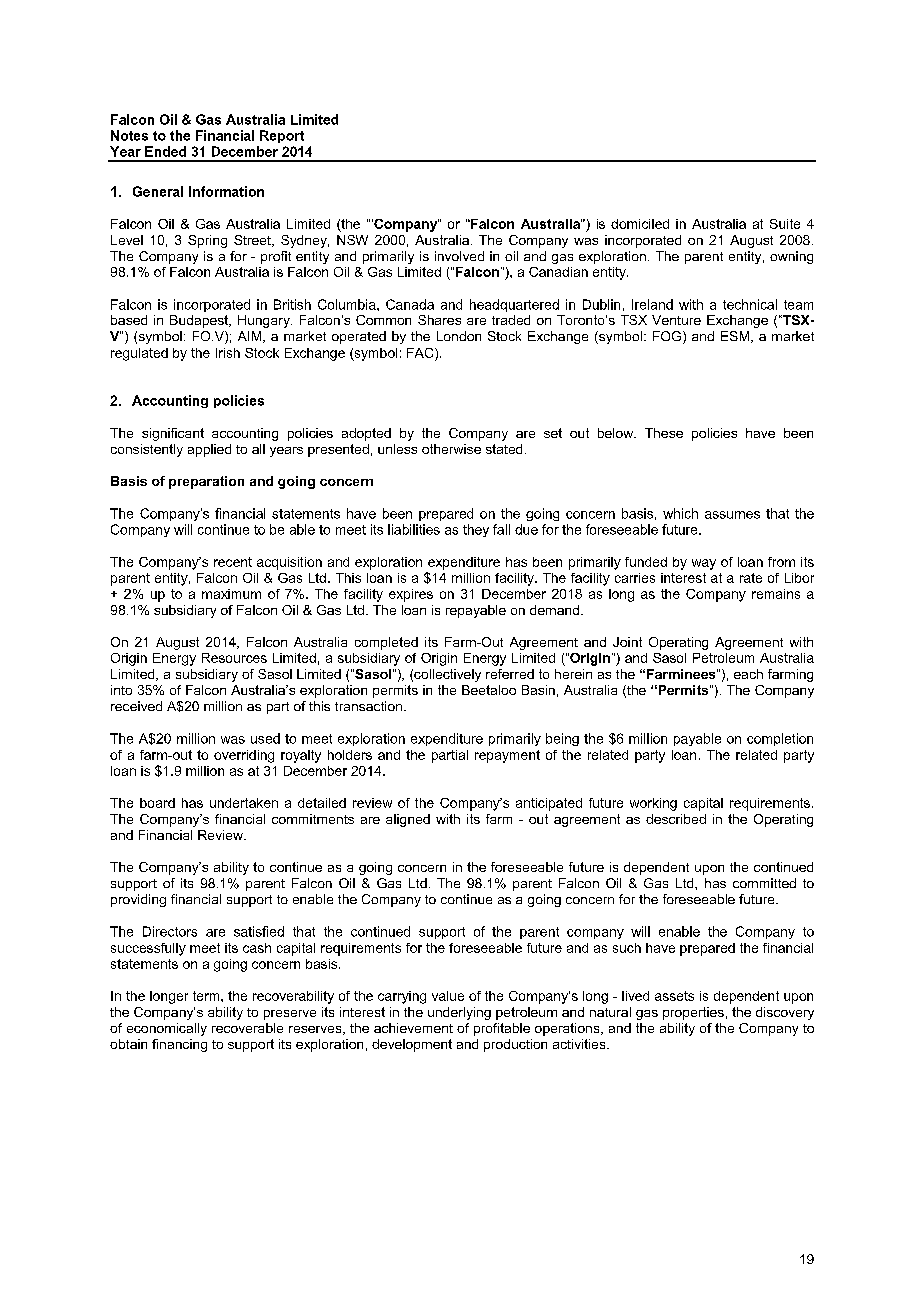  What do you see at coordinates (459, 1013) in the screenshot?
I see `underlying` at bounding box center [459, 1013].
